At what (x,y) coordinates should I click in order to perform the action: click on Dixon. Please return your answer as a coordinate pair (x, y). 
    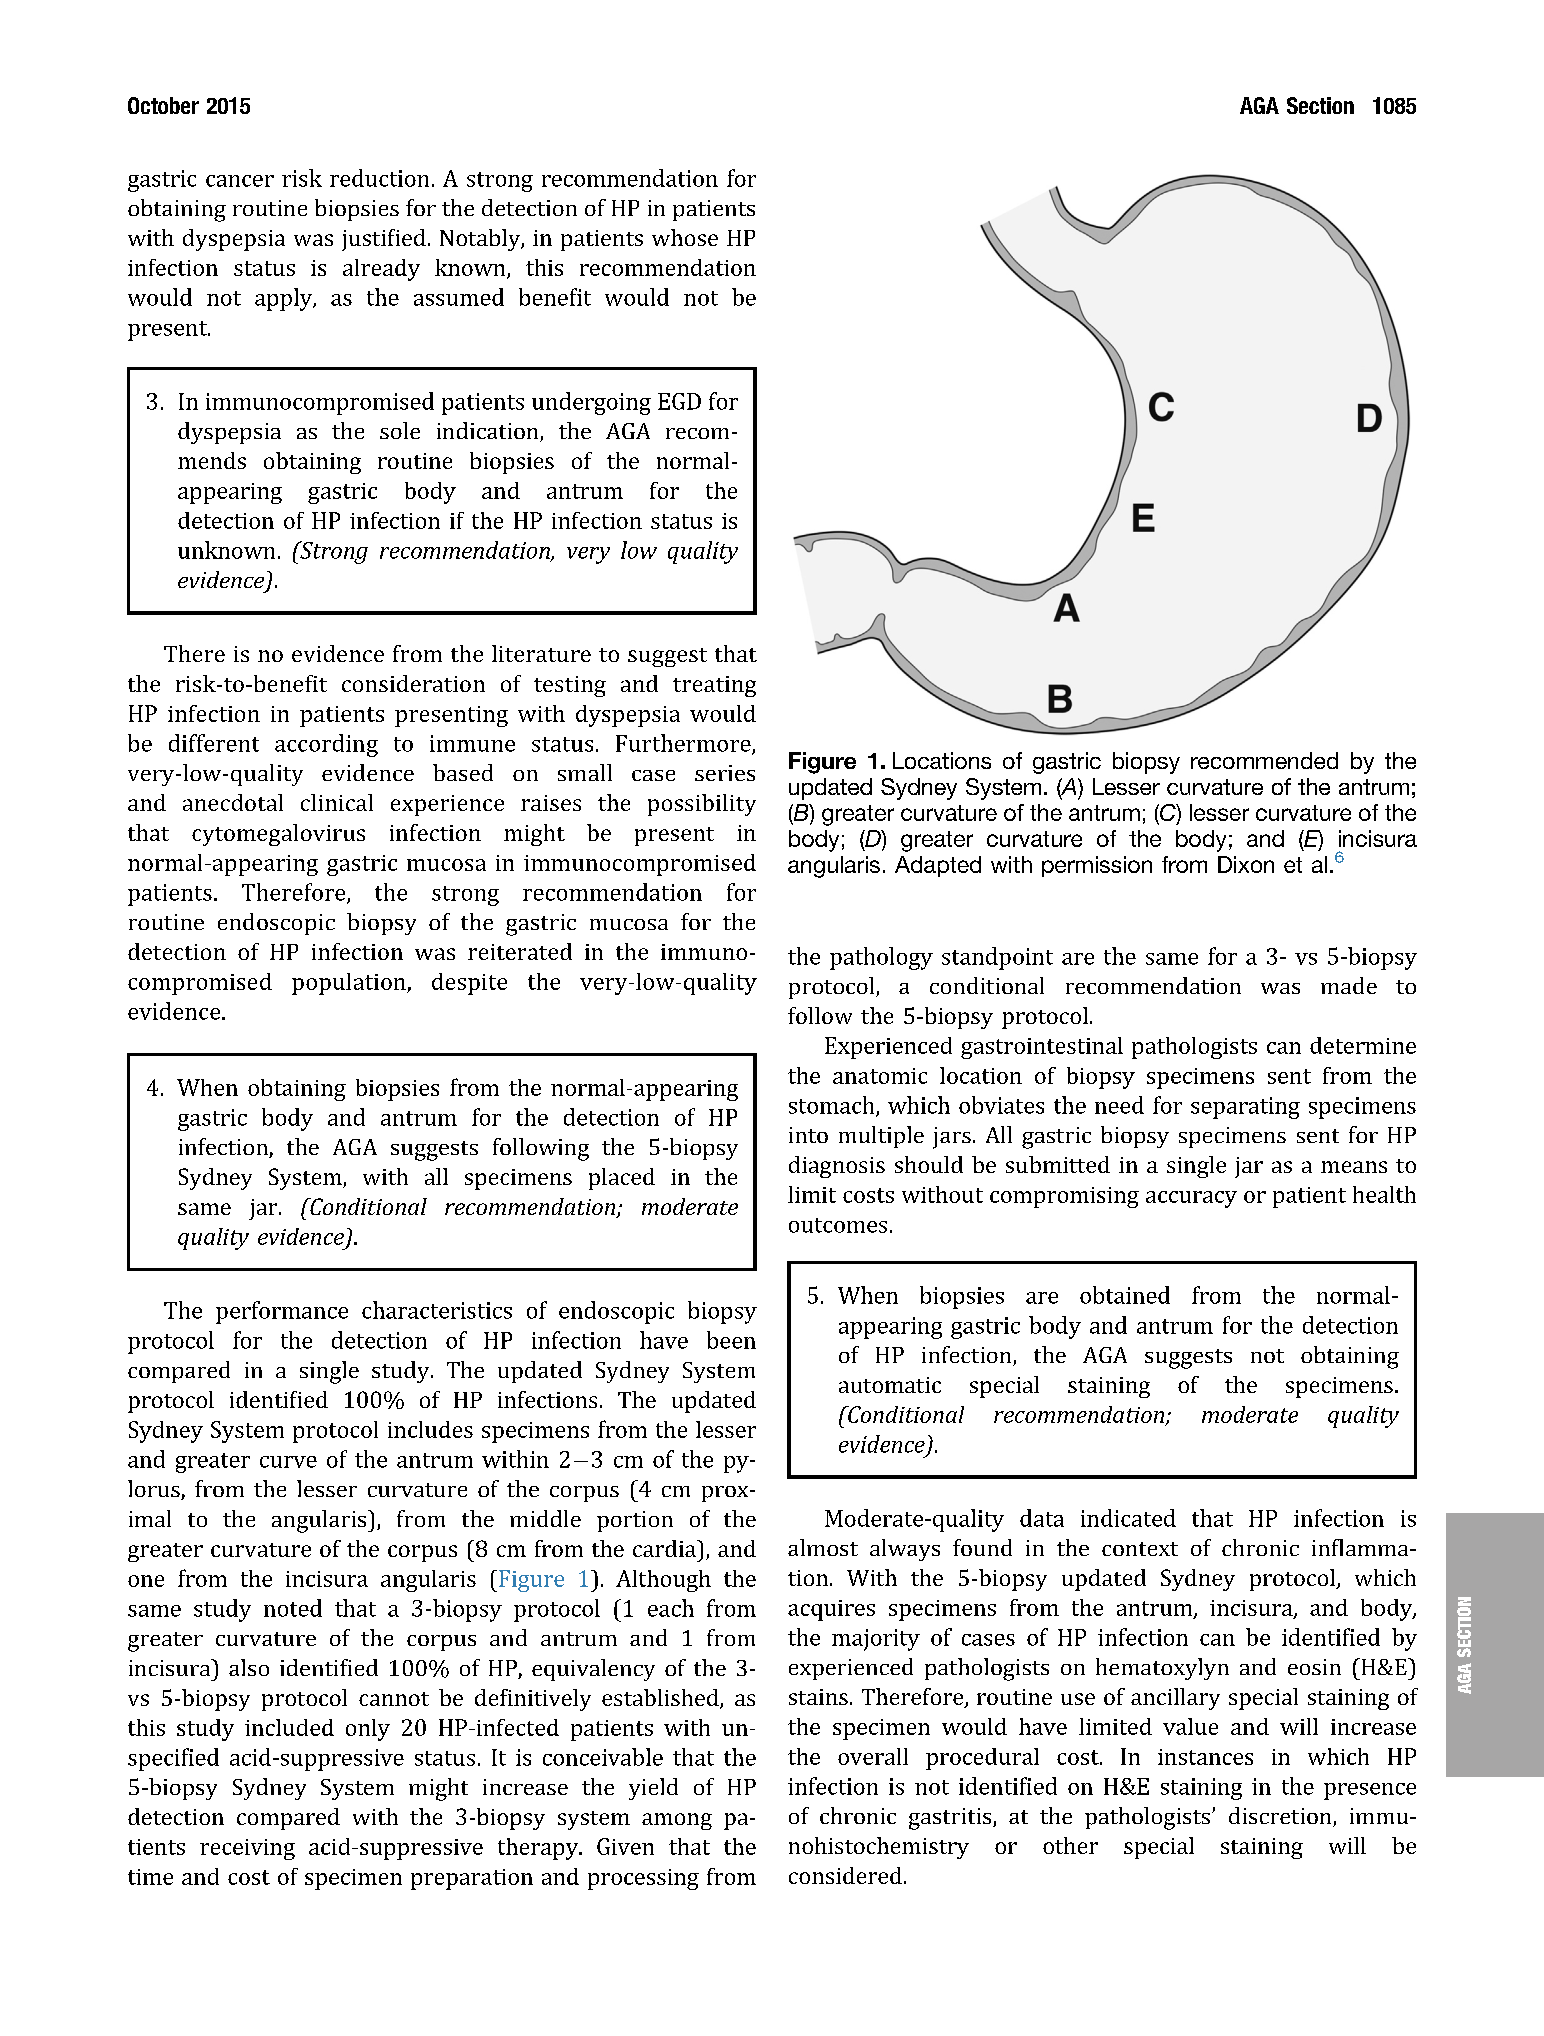
    Looking at the image, I should click on (1246, 864).
